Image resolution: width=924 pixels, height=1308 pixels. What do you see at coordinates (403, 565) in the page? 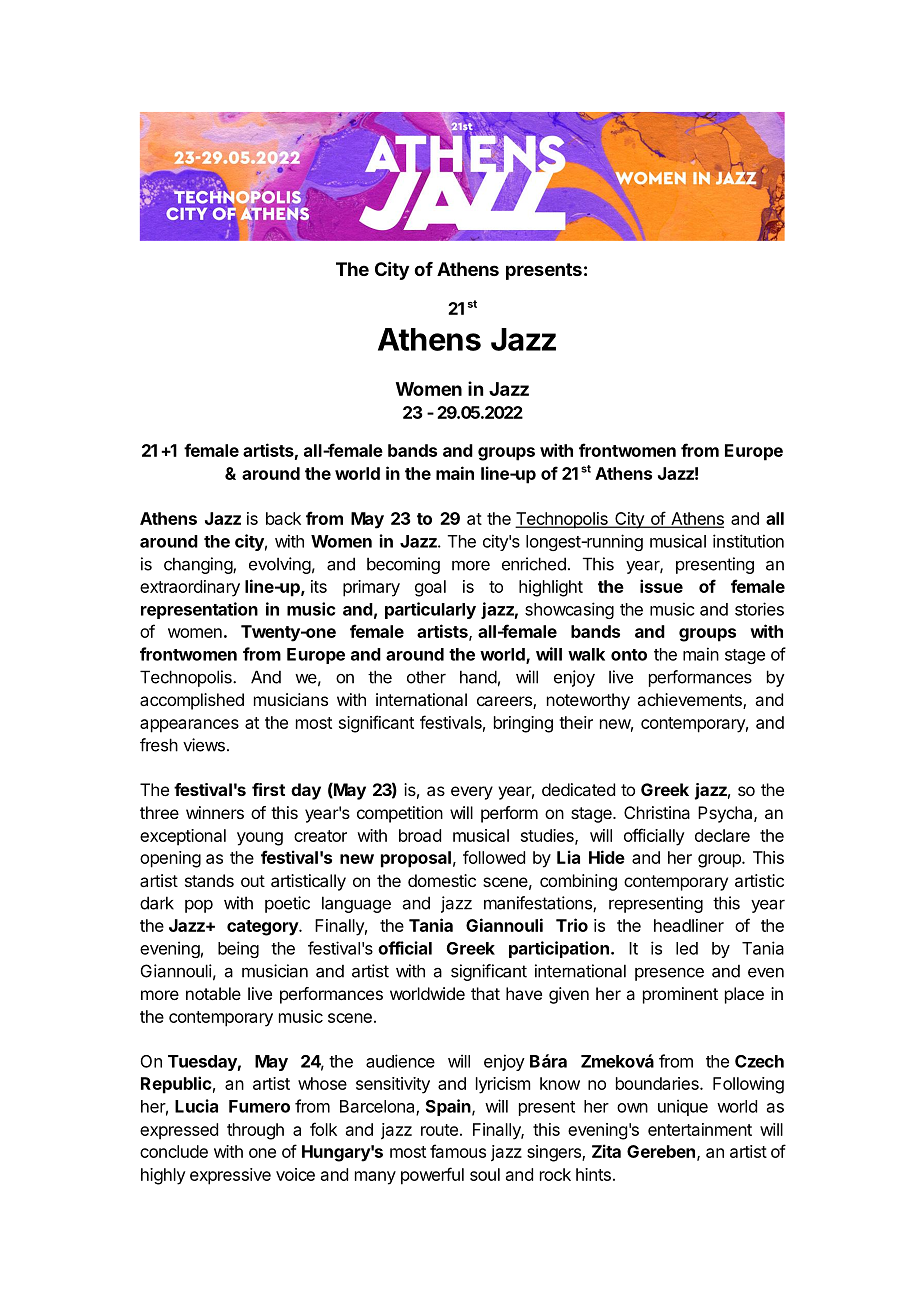
I see `becoming` at bounding box center [403, 565].
